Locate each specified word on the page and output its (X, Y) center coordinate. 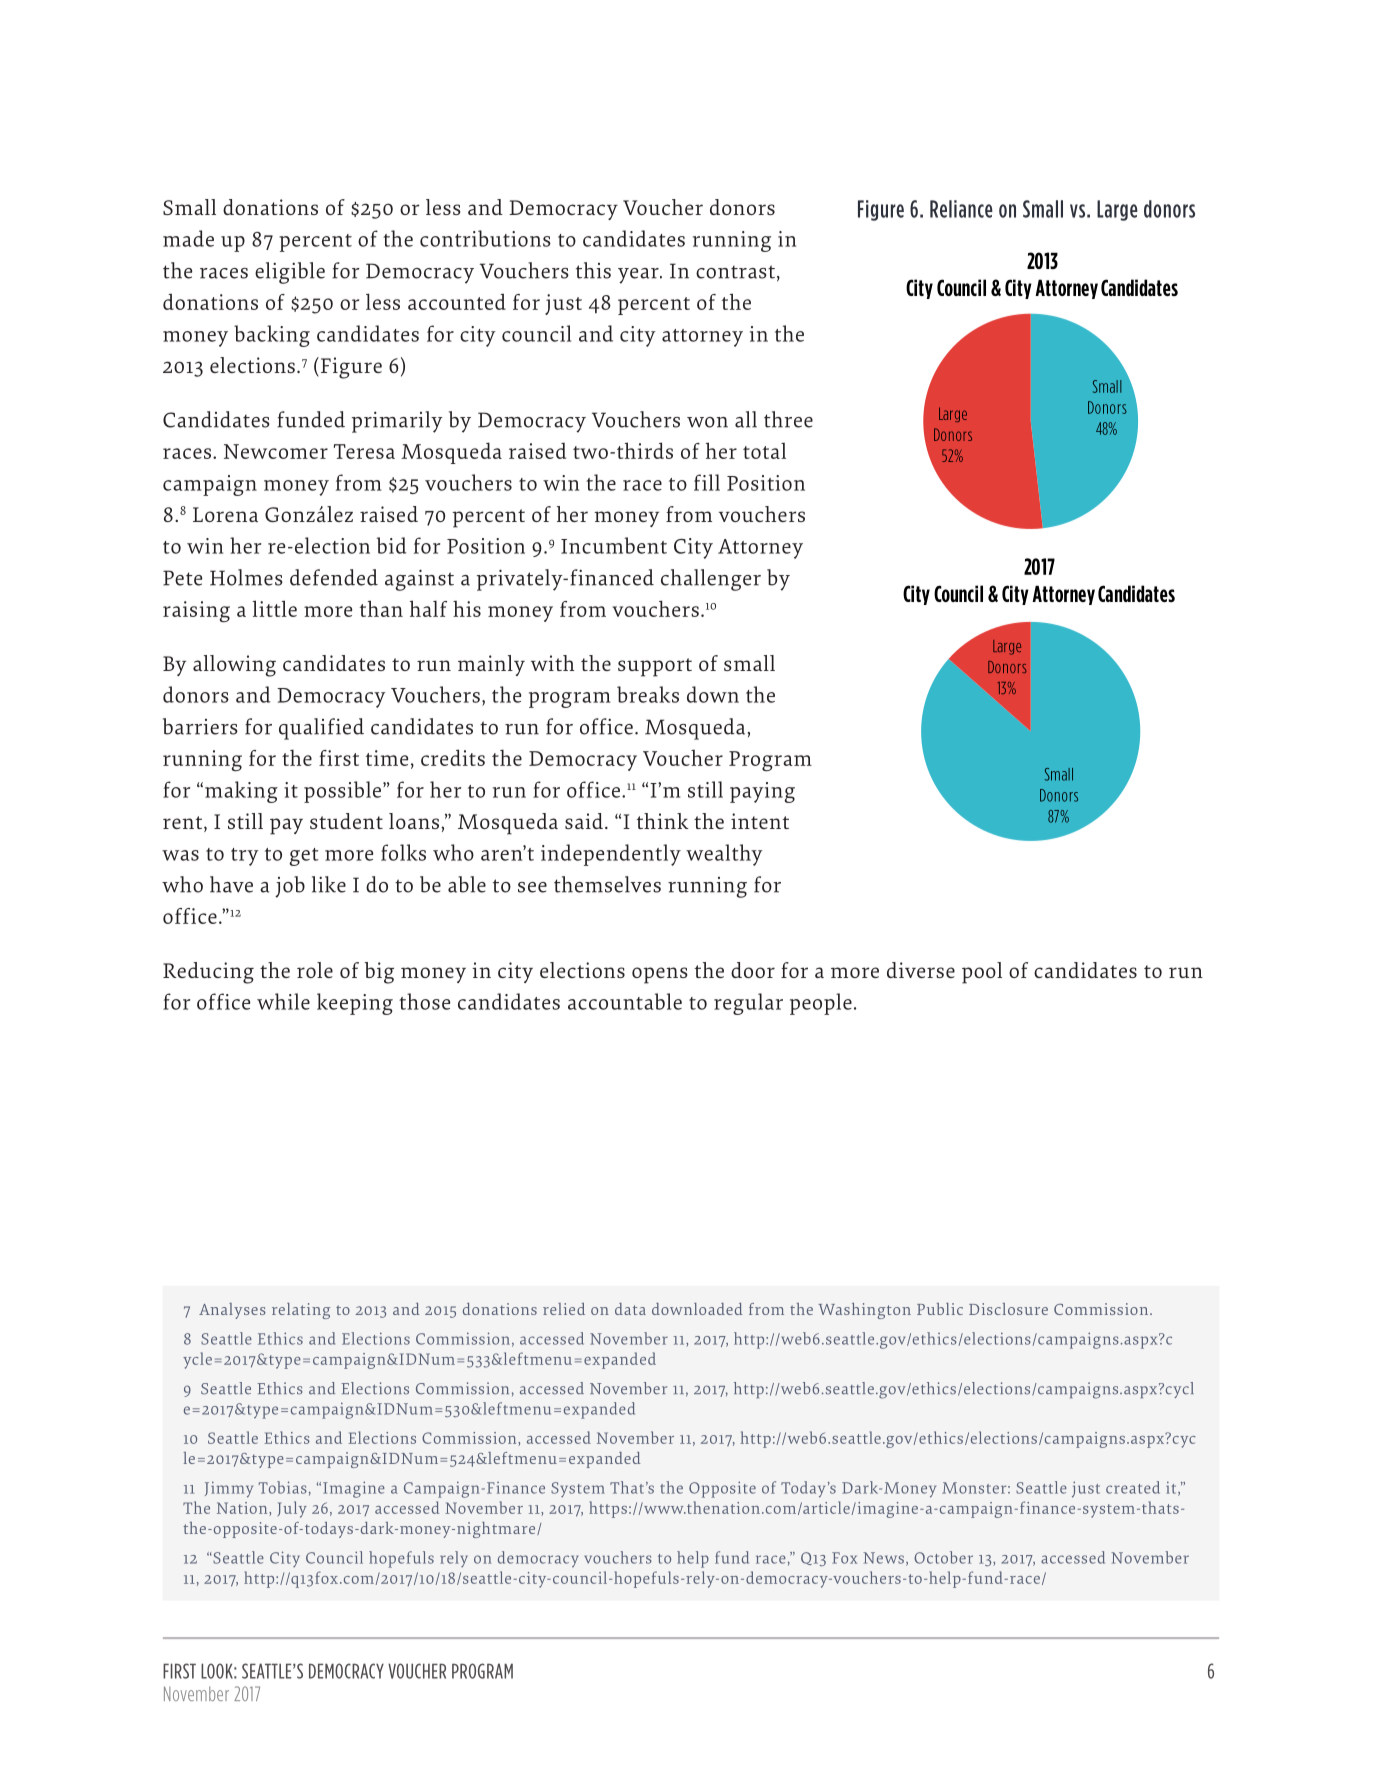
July (292, 1509)
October (943, 1557)
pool (982, 973)
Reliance (961, 209)
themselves (607, 884)
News (883, 1558)
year (639, 276)
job (290, 887)
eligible (290, 273)
